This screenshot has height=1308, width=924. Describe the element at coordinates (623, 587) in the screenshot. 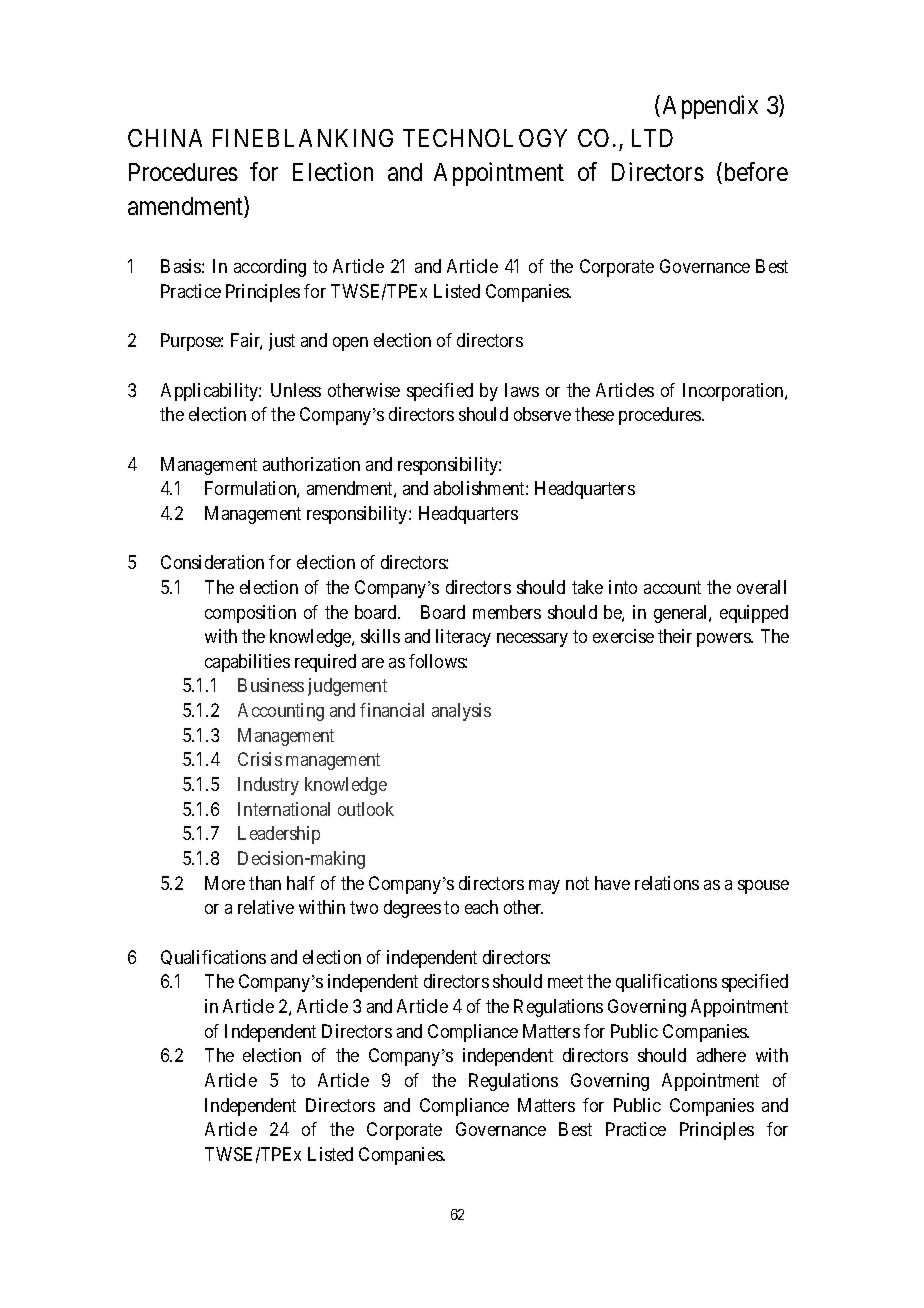

I see `into` at that location.
